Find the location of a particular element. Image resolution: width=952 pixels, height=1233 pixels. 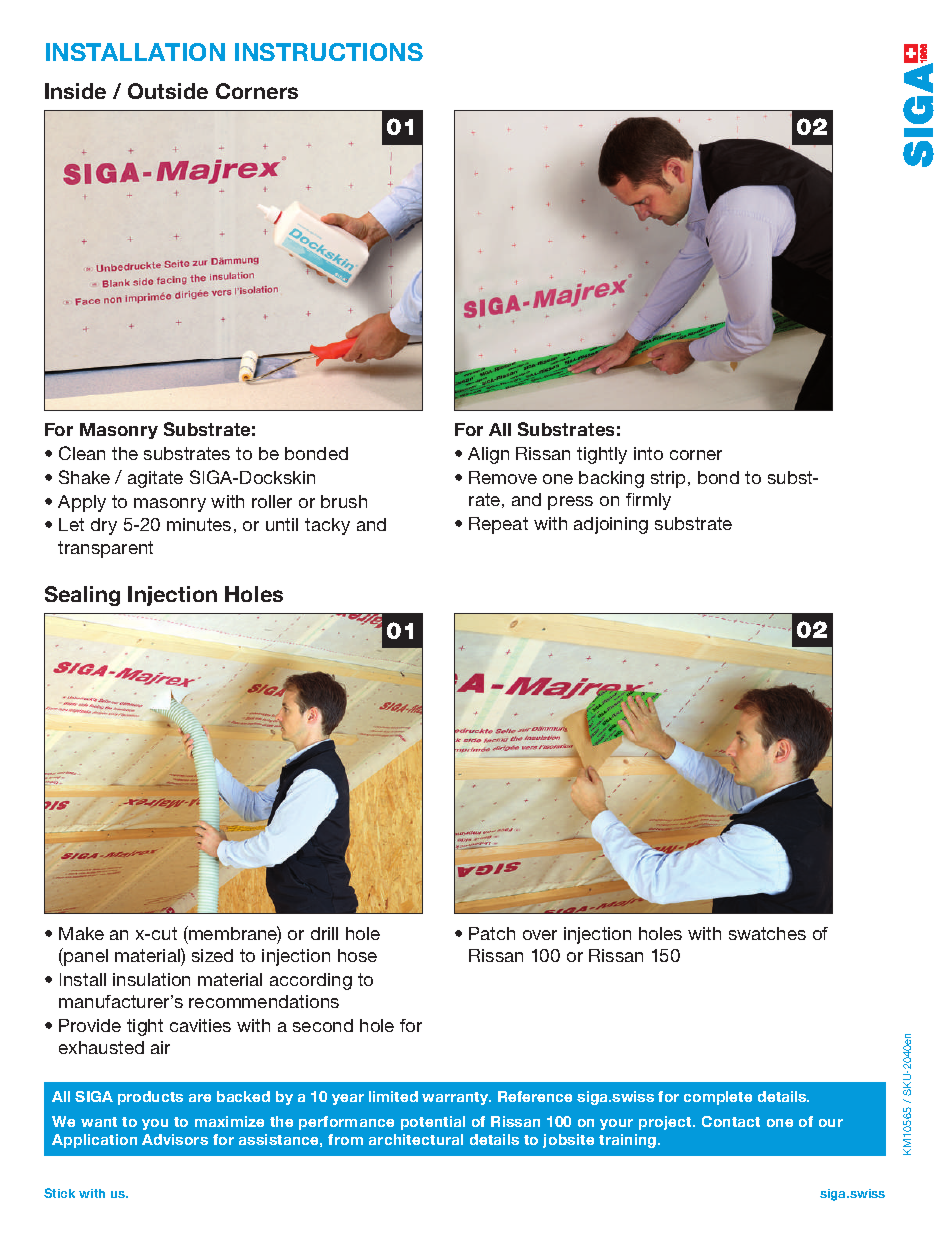

into is located at coordinates (648, 453).
